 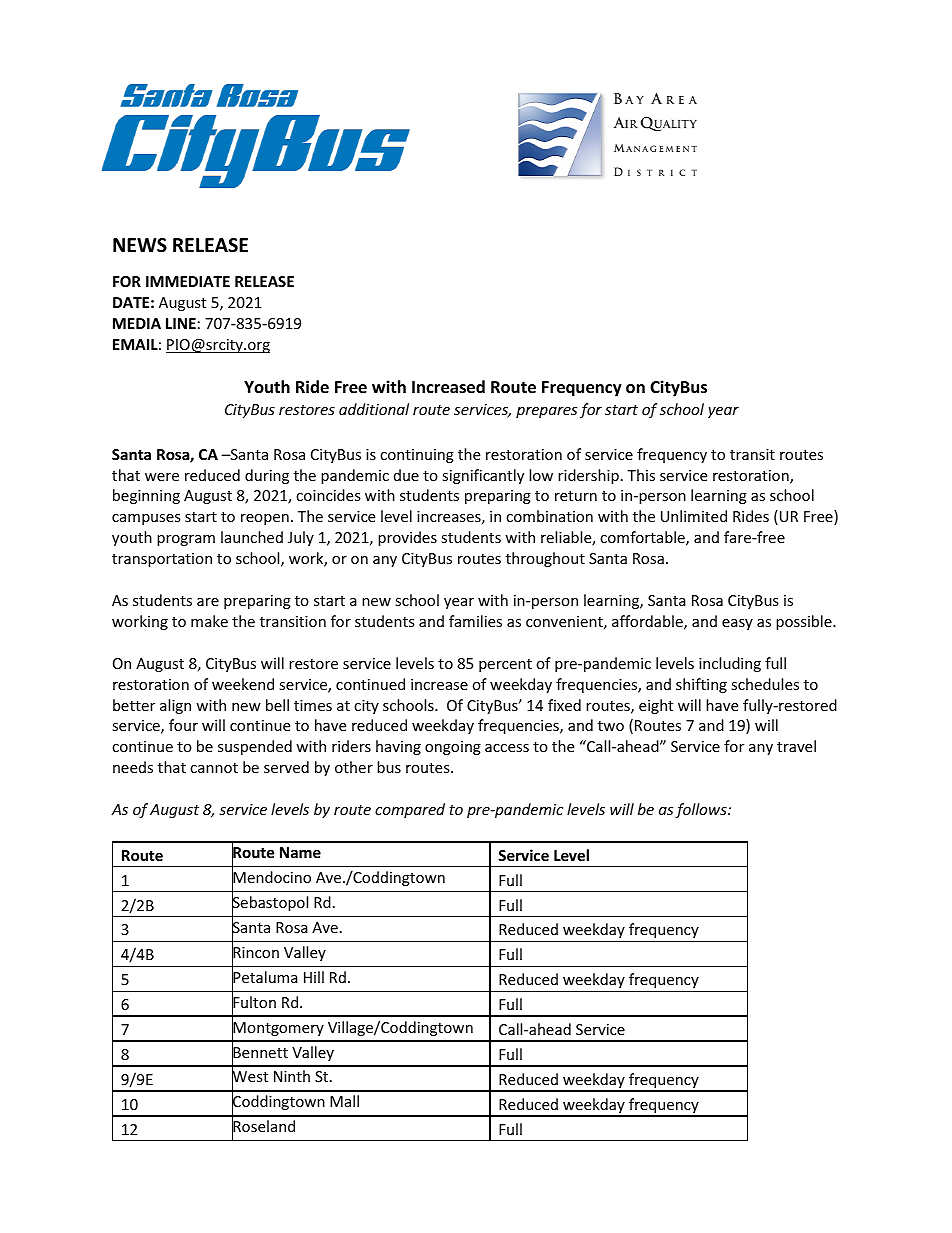 What do you see at coordinates (250, 1078) in the image?
I see `West` at bounding box center [250, 1078].
